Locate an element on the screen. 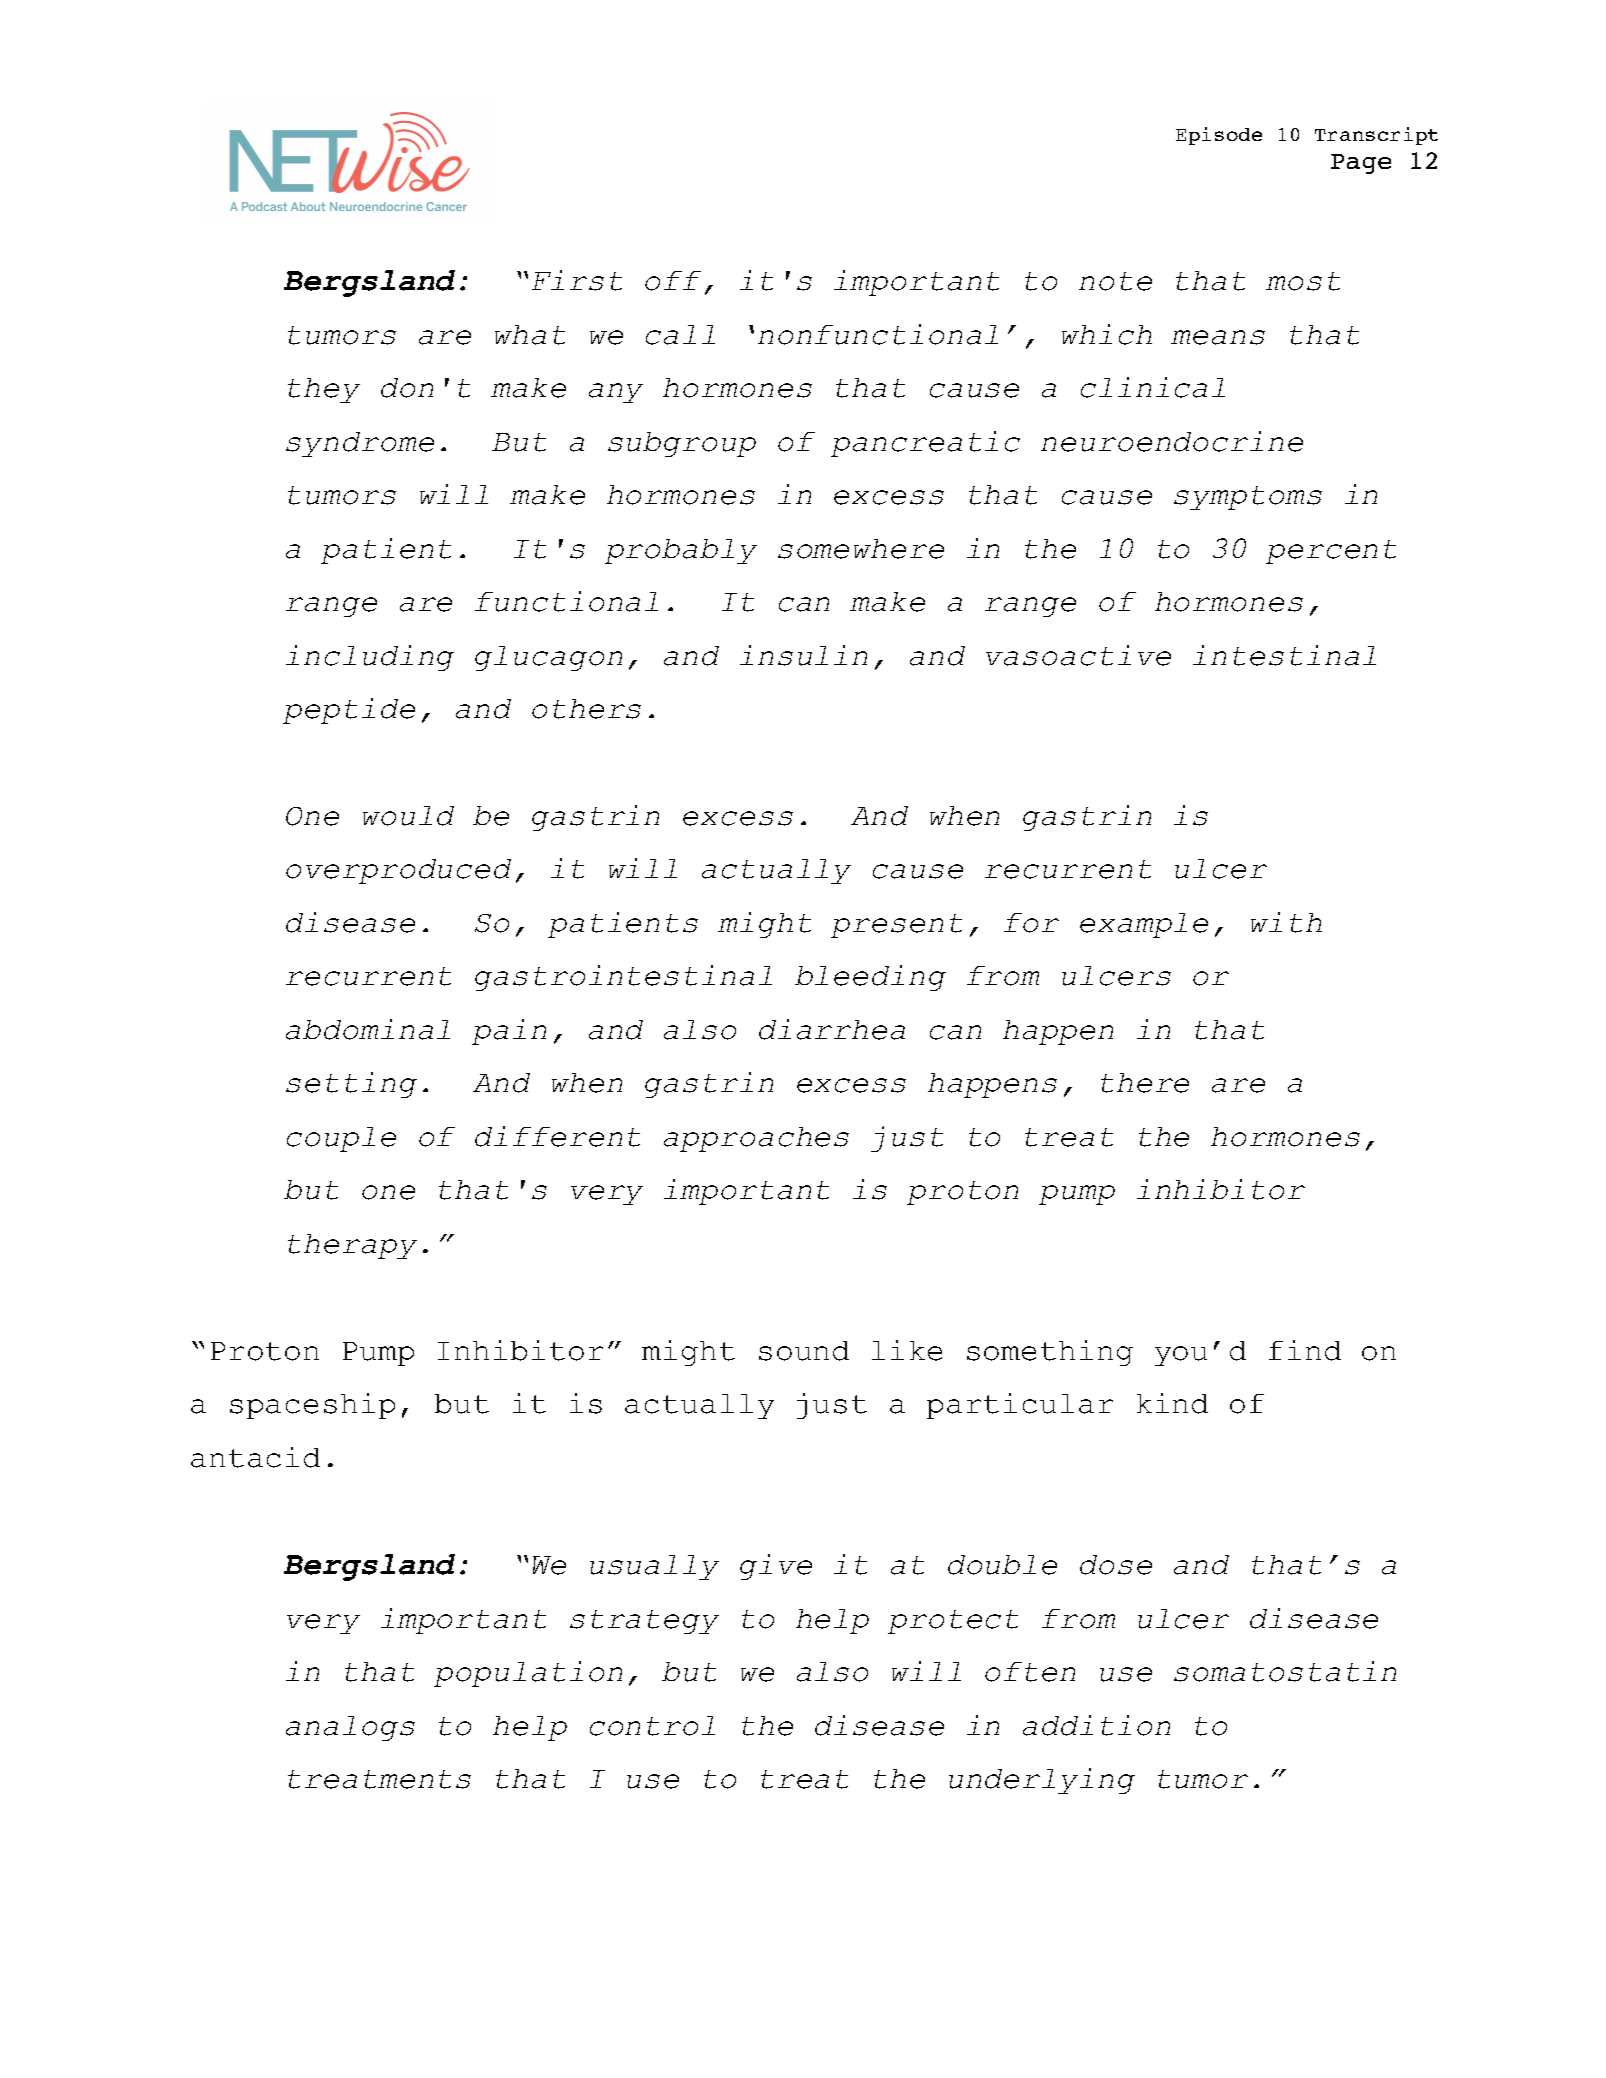  analogs is located at coordinates (350, 1728).
